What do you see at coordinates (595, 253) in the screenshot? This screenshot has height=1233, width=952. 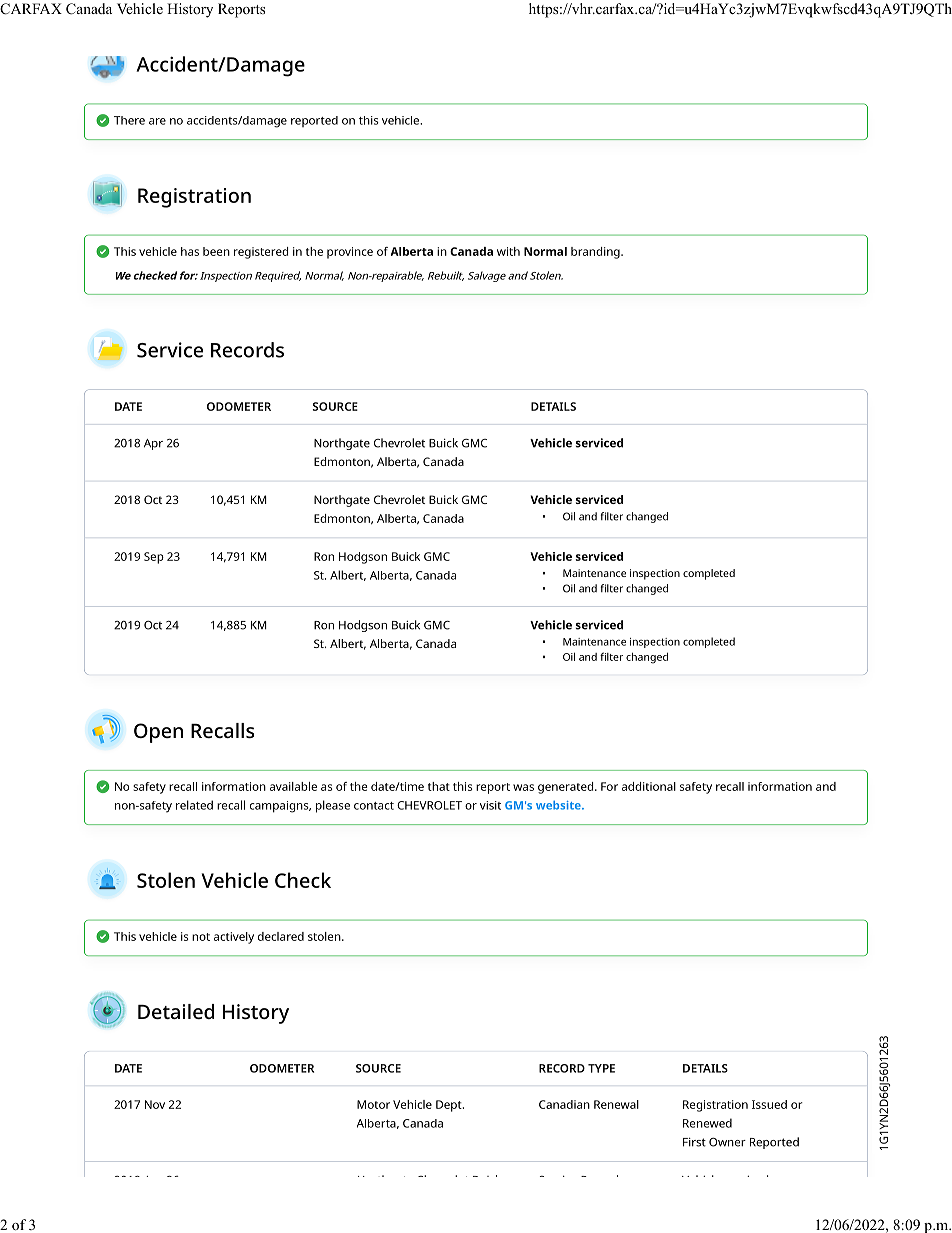 I see `branding` at bounding box center [595, 253].
